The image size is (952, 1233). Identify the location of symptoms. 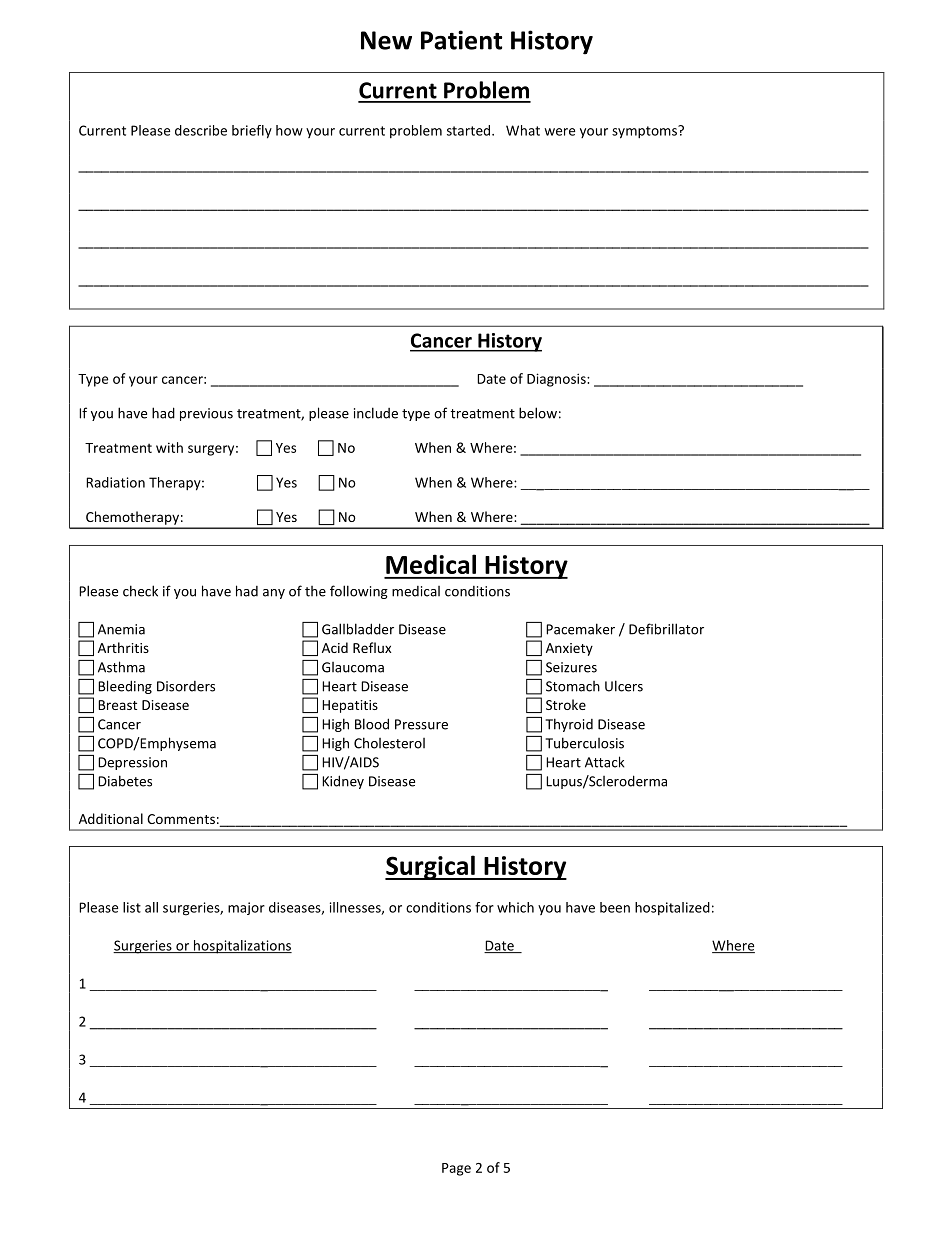
(645, 132).
